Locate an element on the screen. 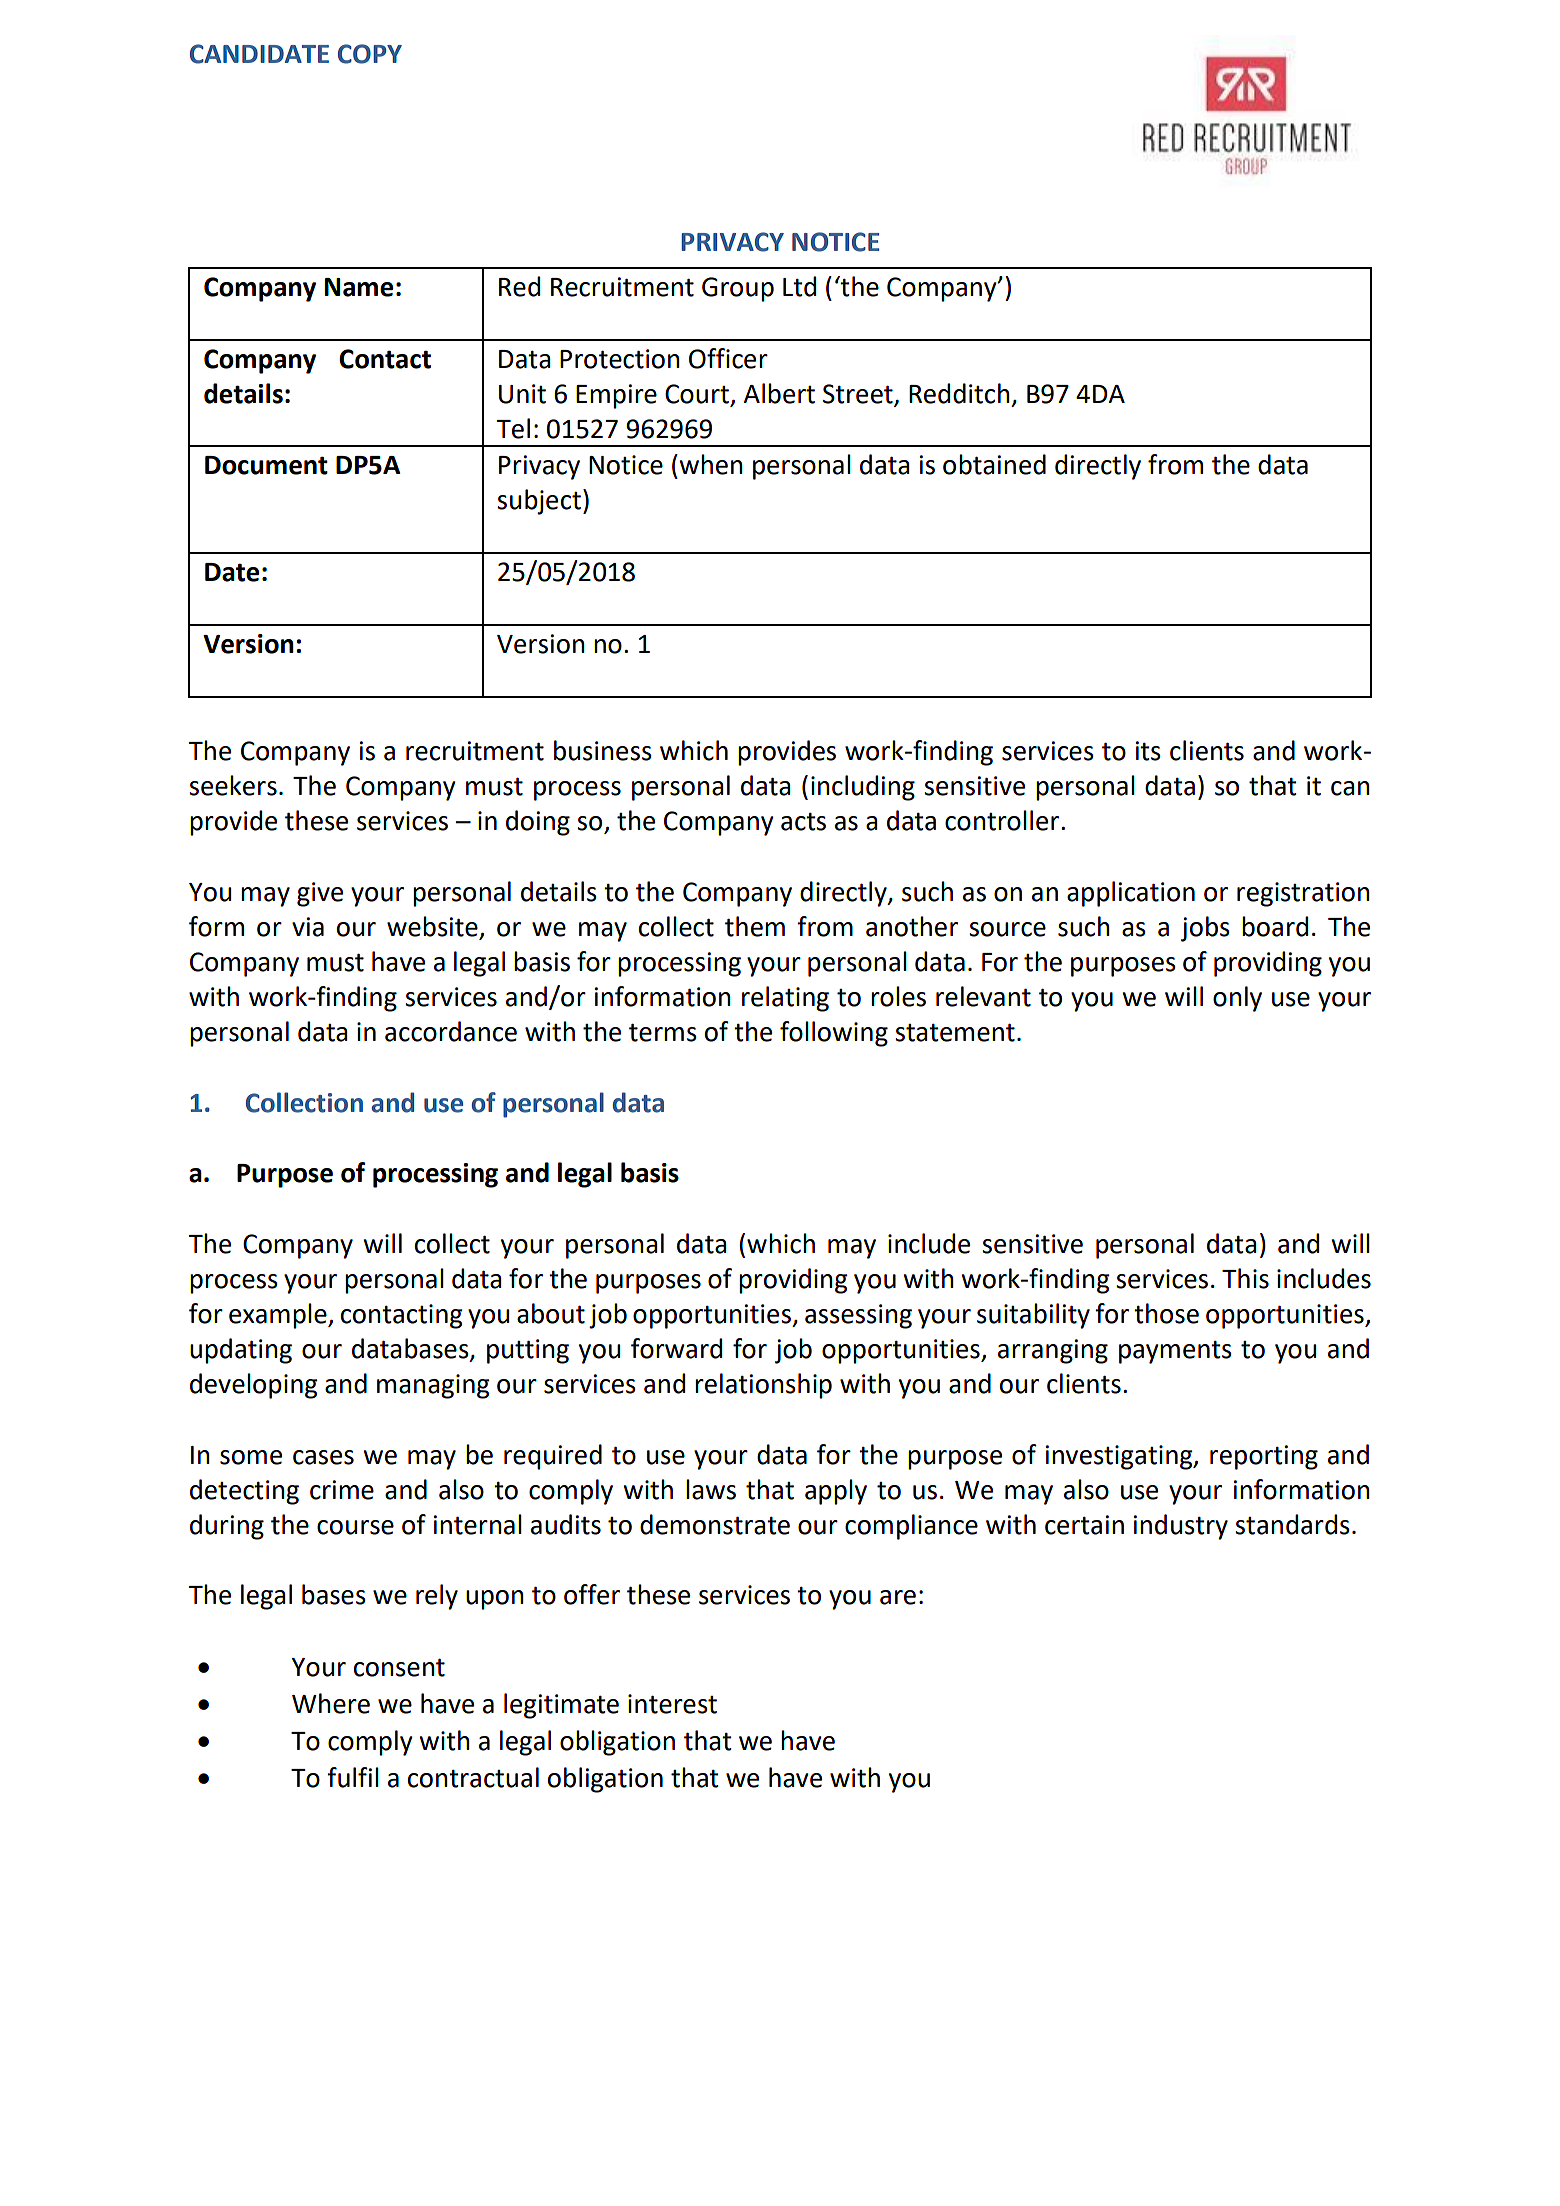 This screenshot has height=2206, width=1560. Ltd is located at coordinates (799, 286).
